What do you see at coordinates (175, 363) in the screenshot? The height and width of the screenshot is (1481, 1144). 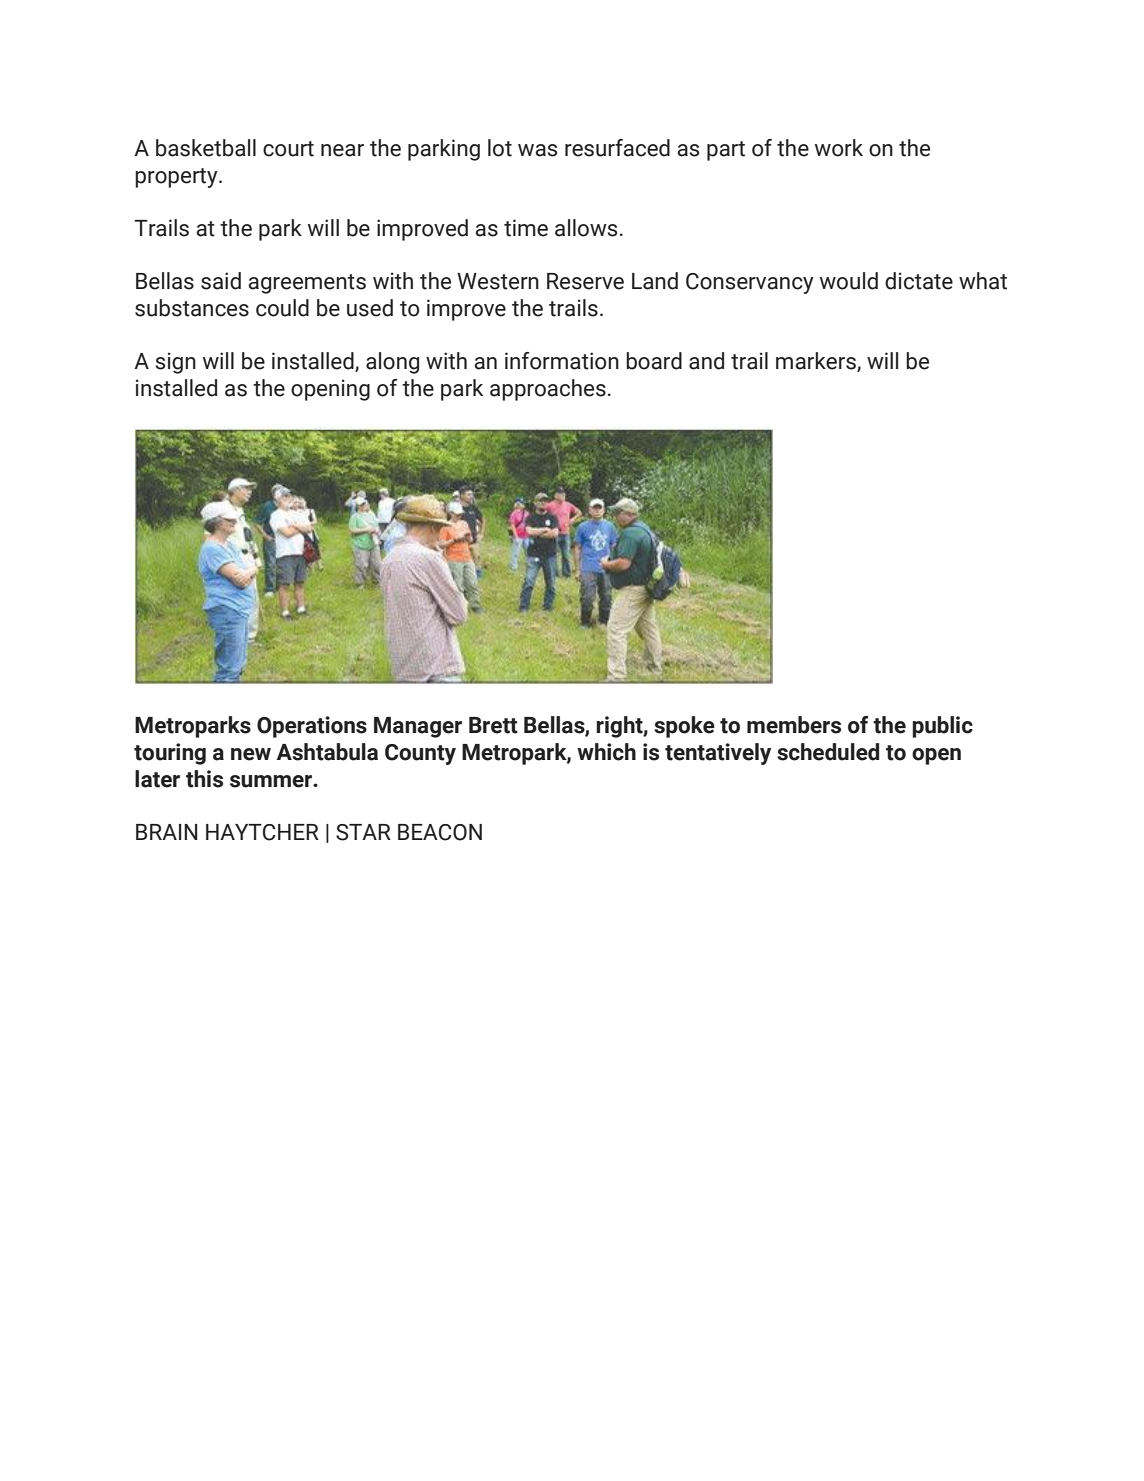 I see `sign` at bounding box center [175, 363].
